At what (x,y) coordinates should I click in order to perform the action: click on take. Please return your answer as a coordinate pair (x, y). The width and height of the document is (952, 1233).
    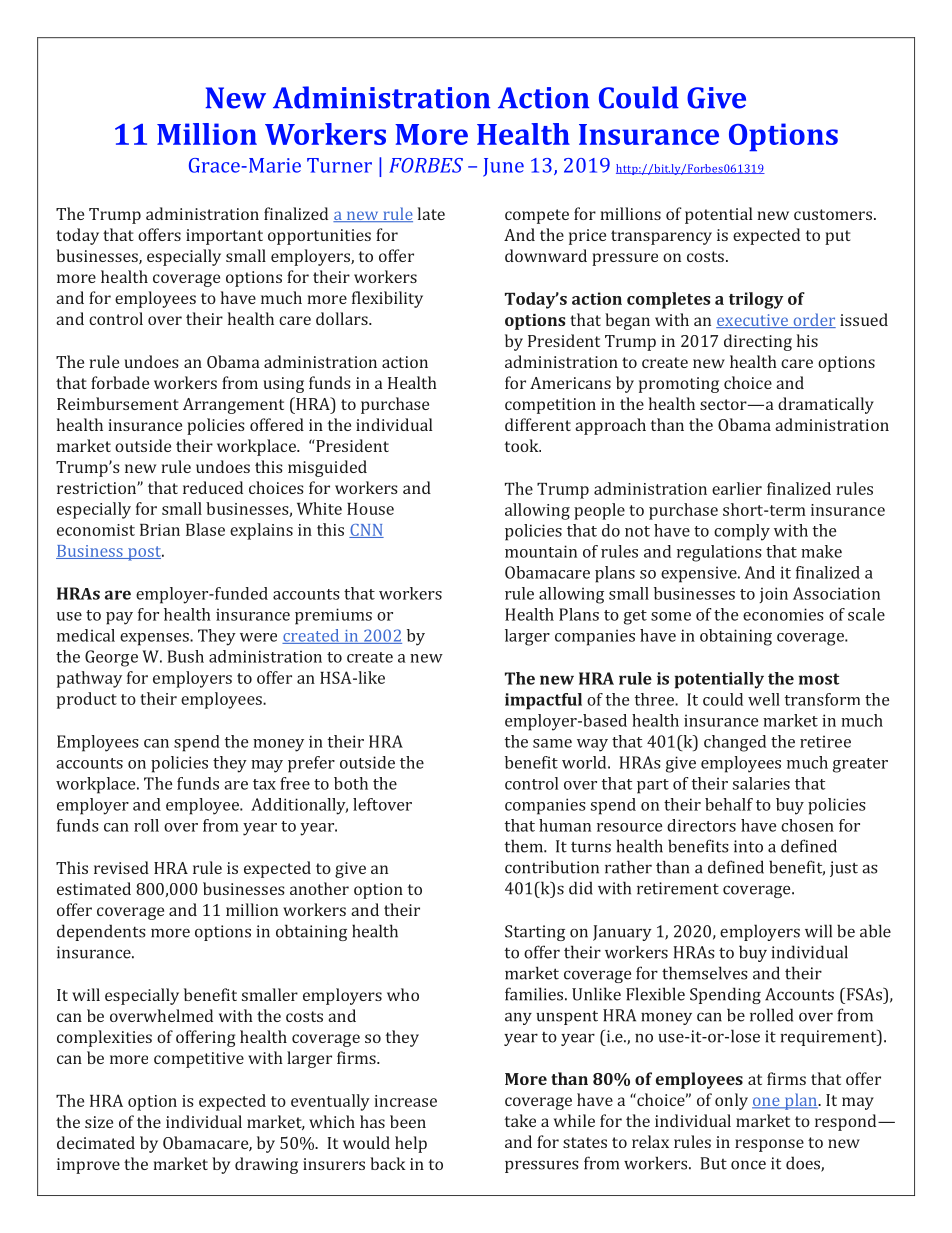
    Looking at the image, I should click on (520, 1120).
